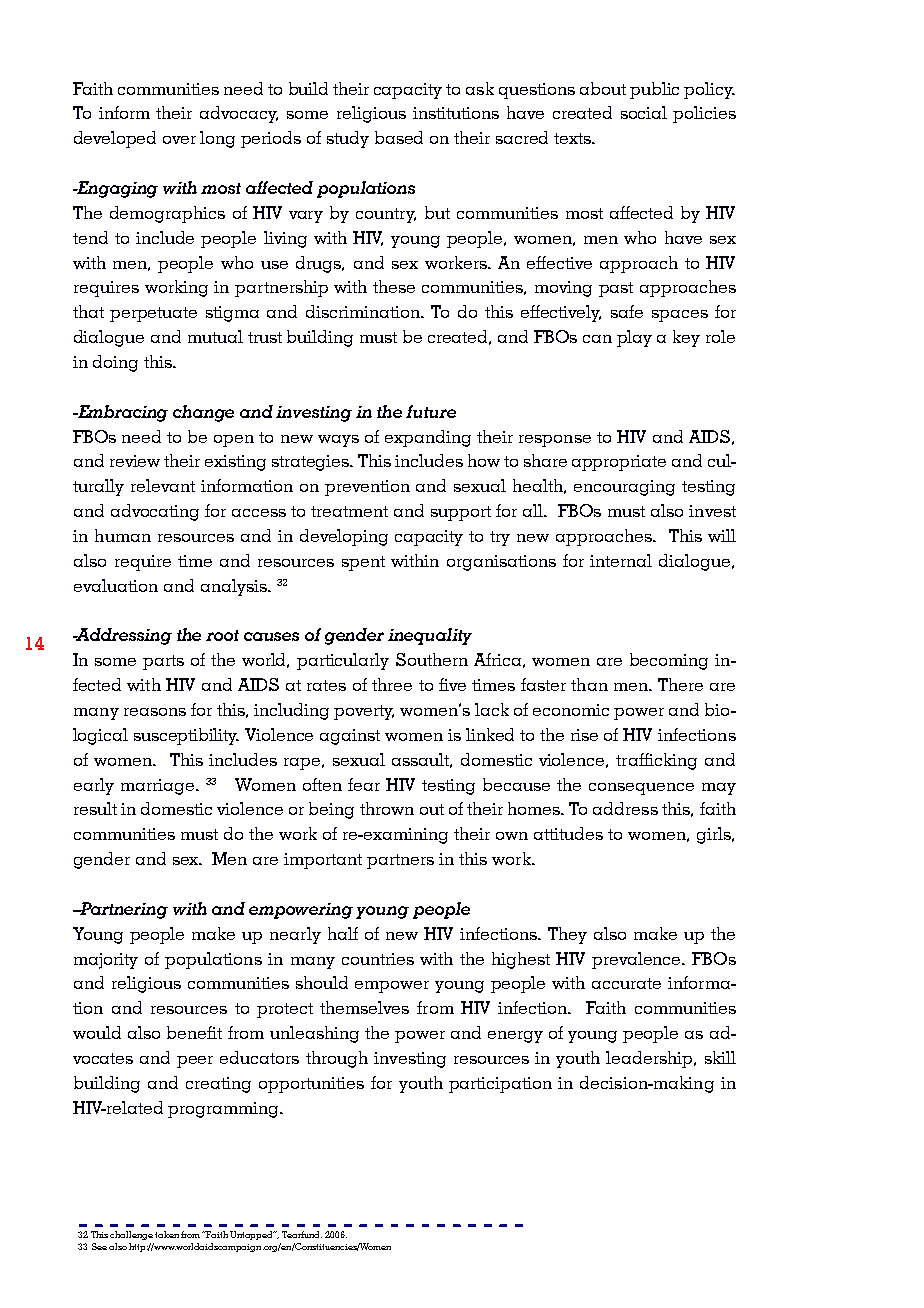  Describe the element at coordinates (638, 960) in the document. I see `prevalence` at that location.
